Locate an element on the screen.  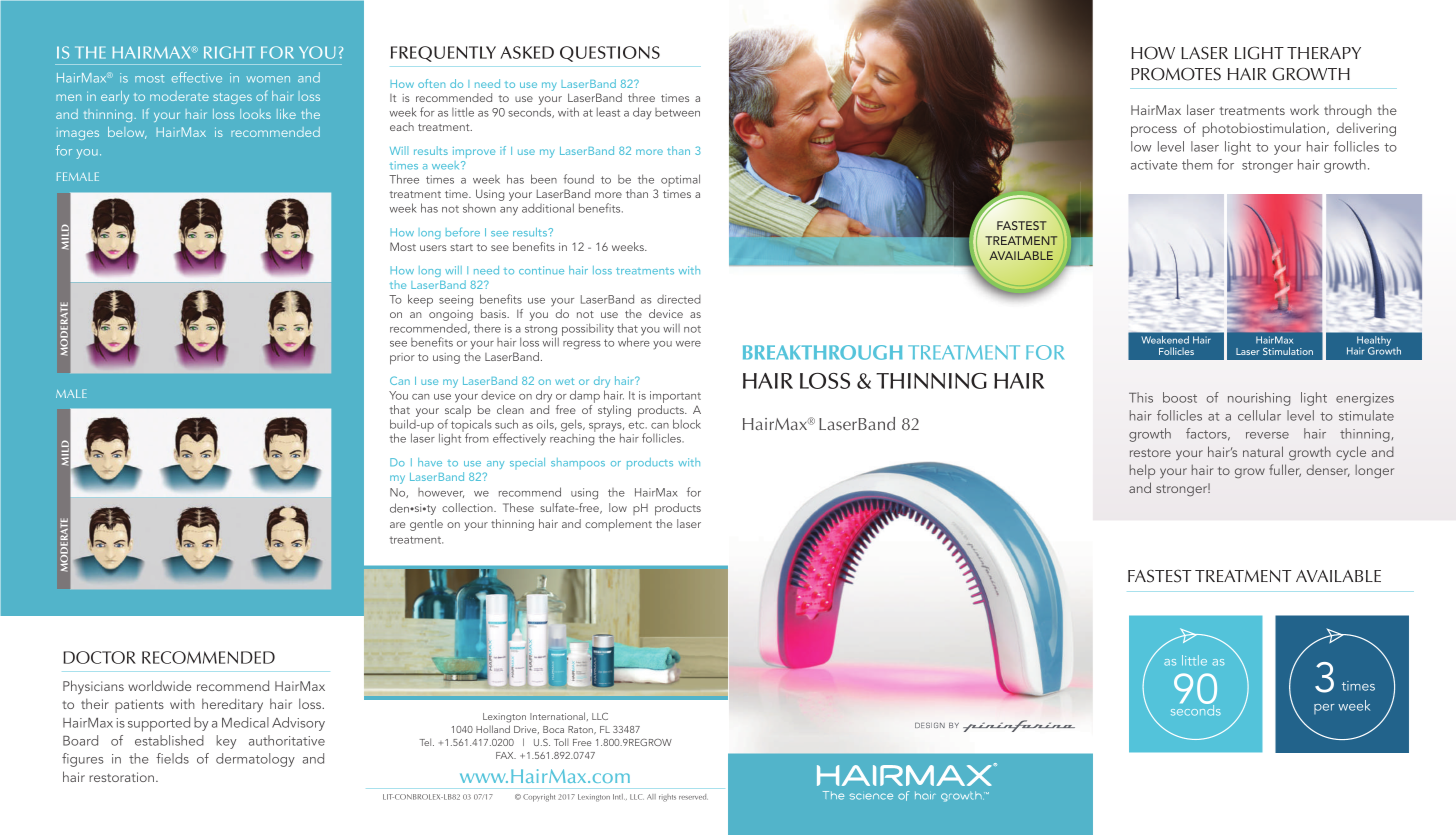
reserved is located at coordinates (693, 797).
